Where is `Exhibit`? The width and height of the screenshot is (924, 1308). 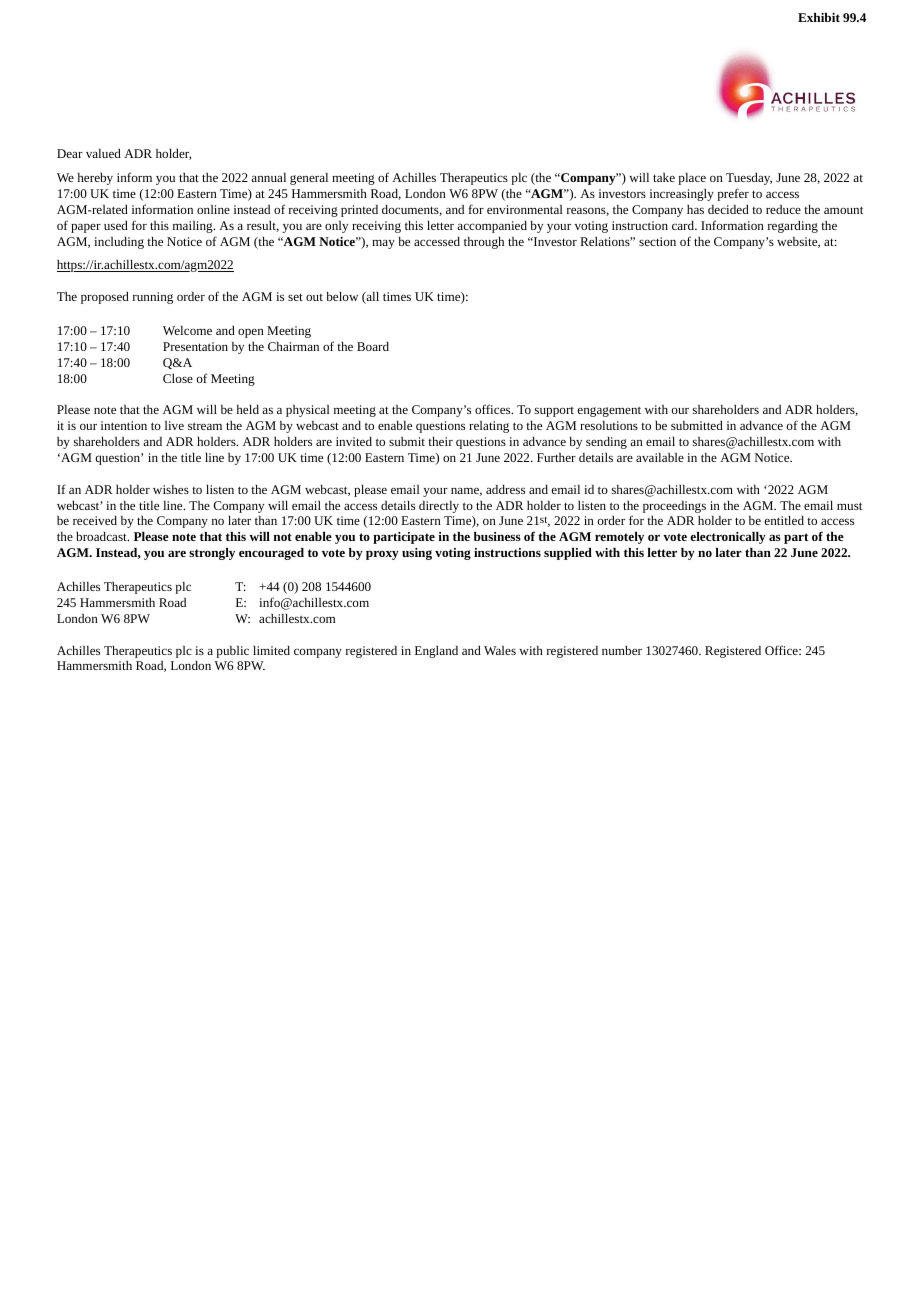
Exhibit is located at coordinates (819, 17).
